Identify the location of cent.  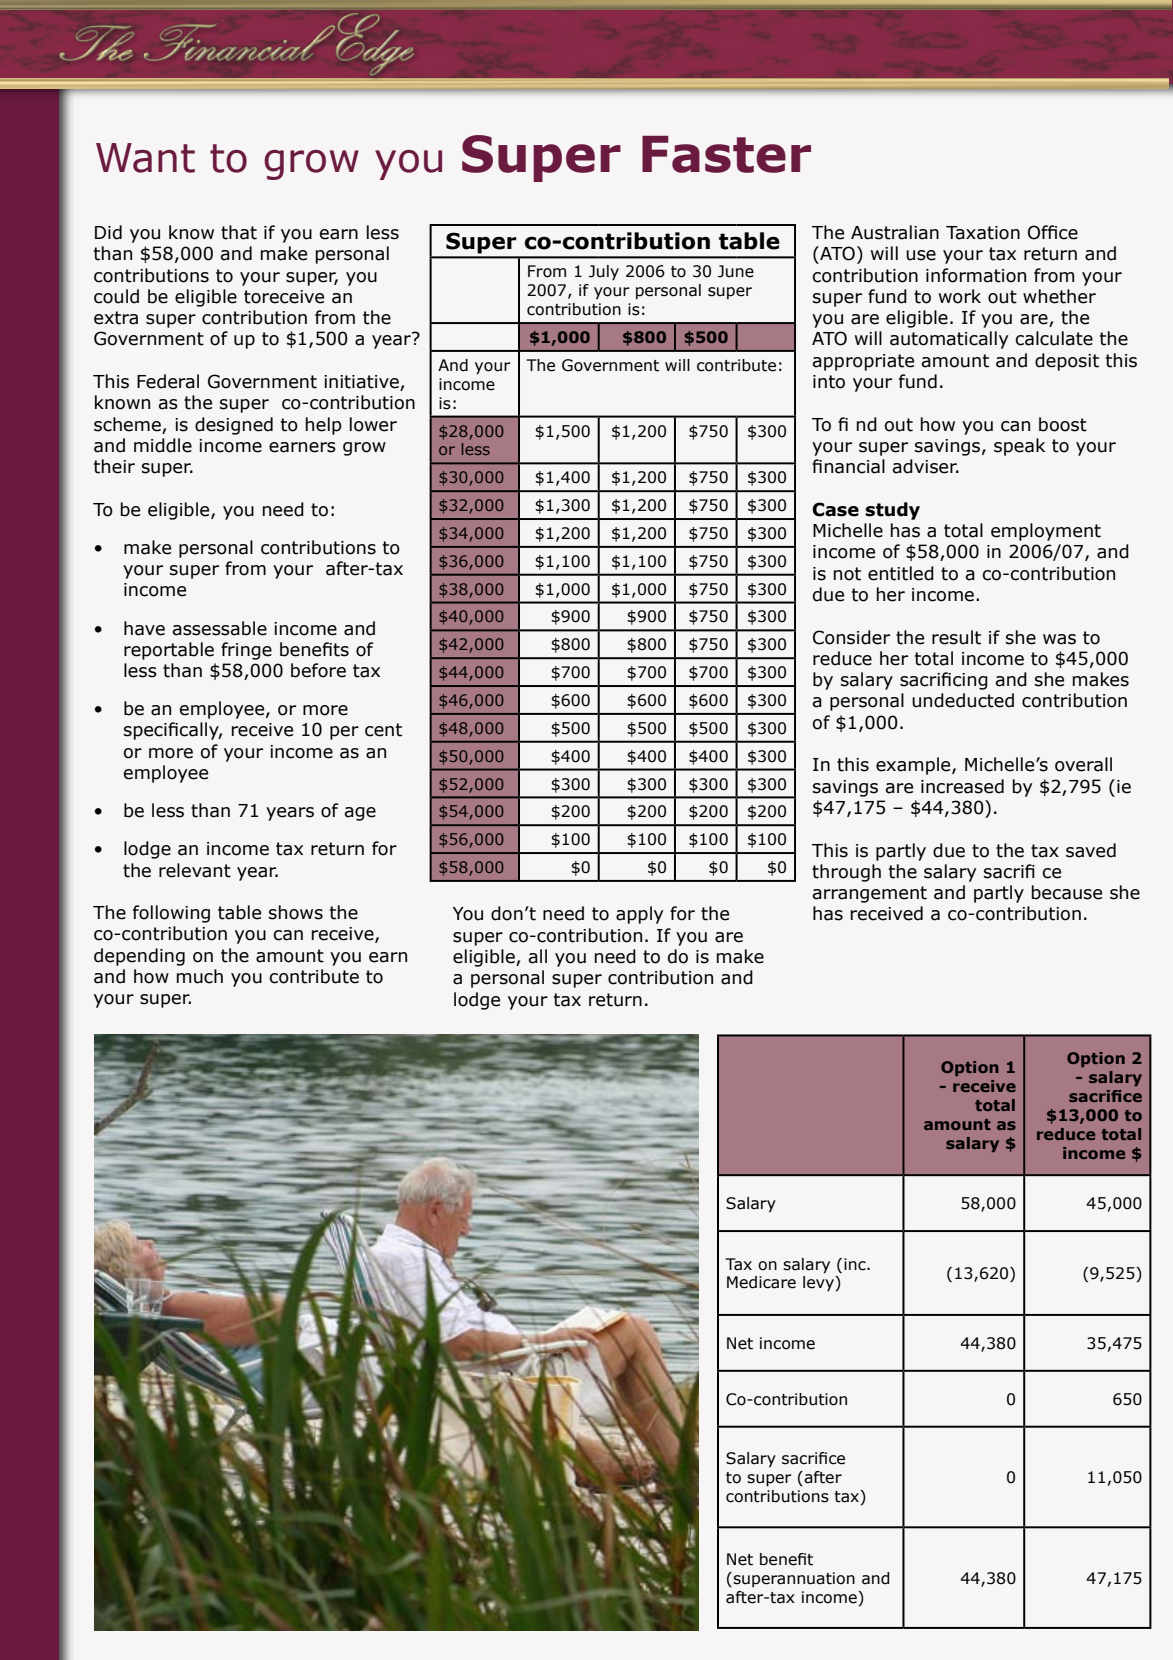
(383, 730).
